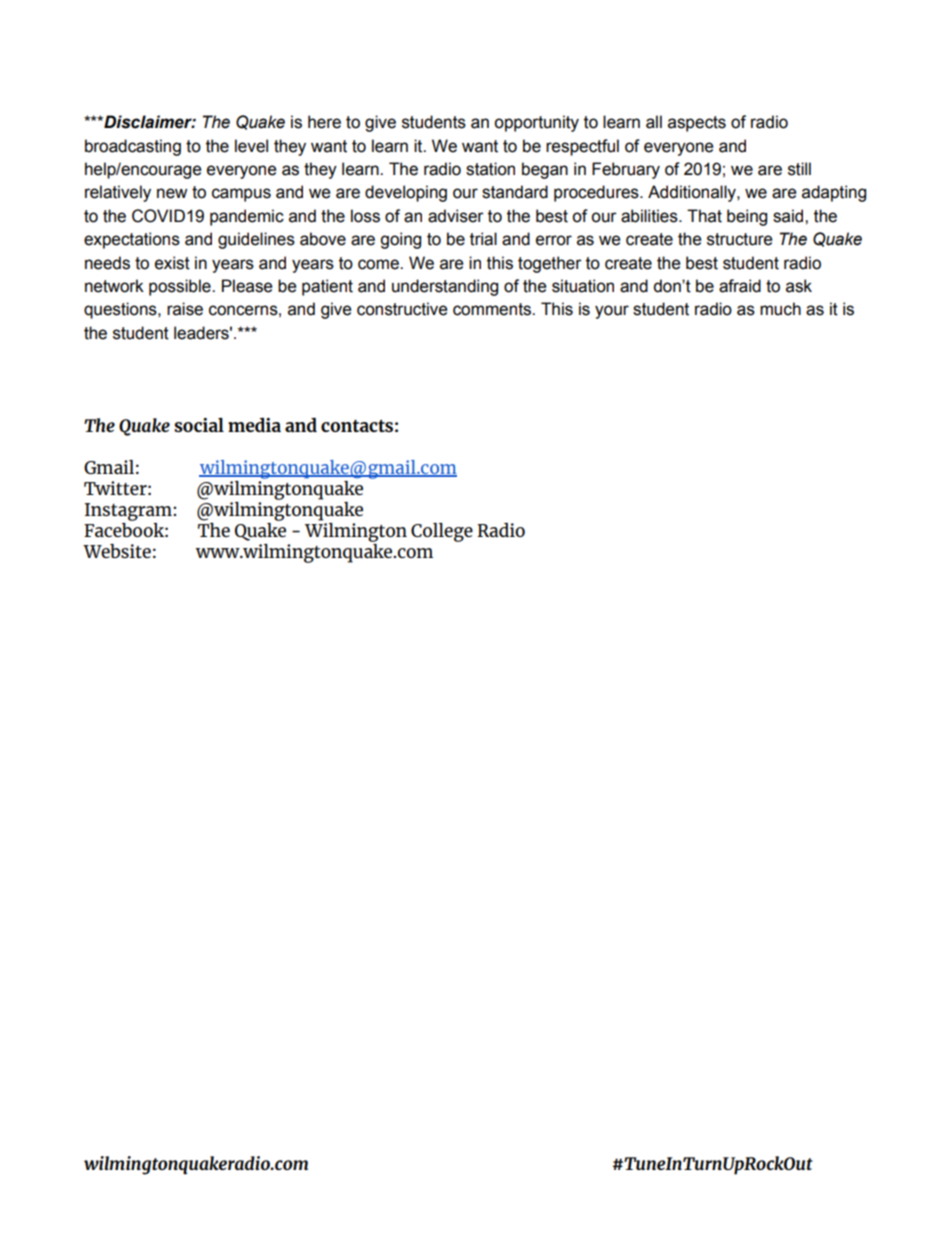 This screenshot has width=952, height=1233. What do you see at coordinates (117, 551) in the screenshot?
I see `Website` at bounding box center [117, 551].
